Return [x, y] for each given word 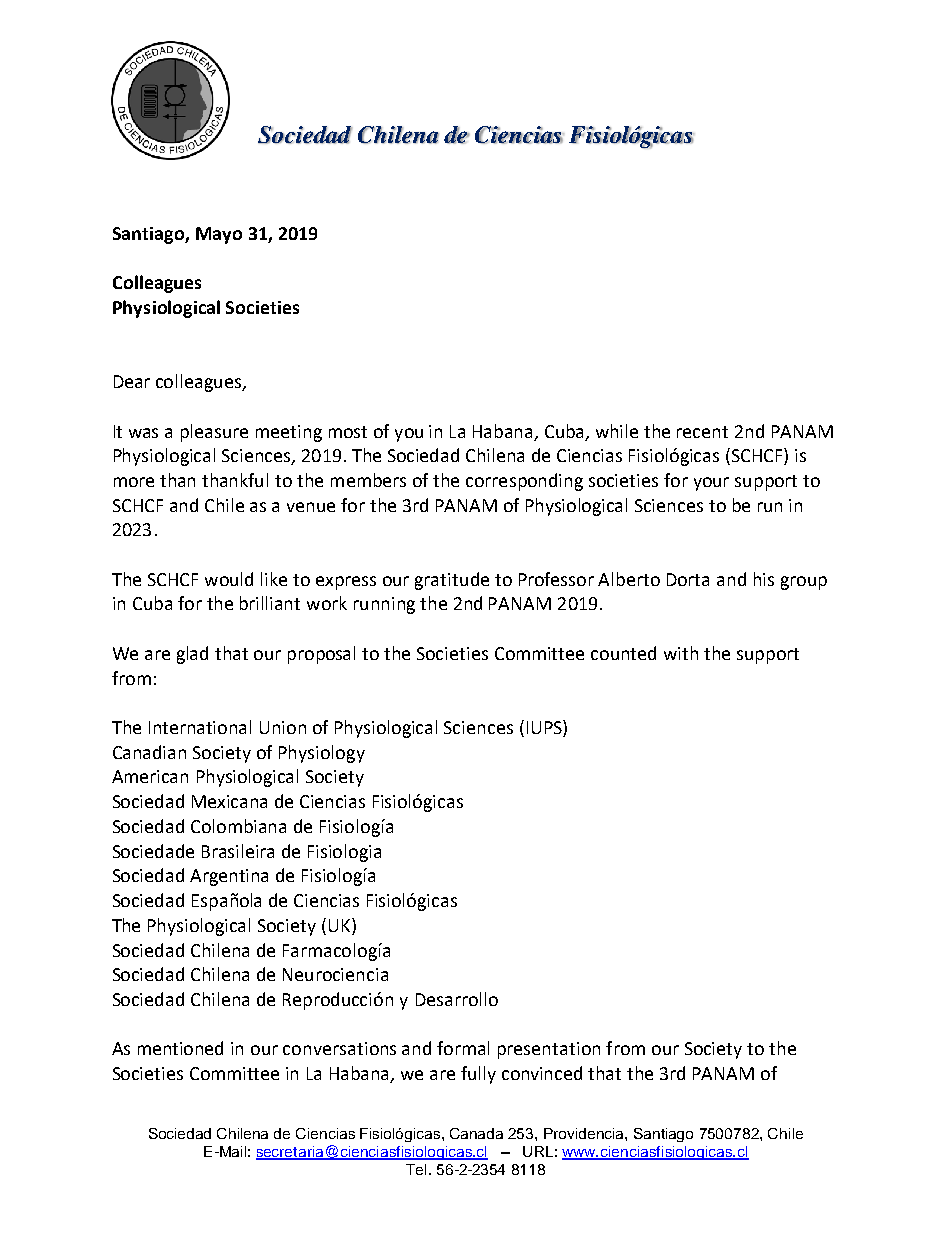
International [200, 727]
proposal [321, 655]
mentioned [180, 1048]
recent [702, 432]
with [681, 653]
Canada [476, 1133]
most [348, 432]
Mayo [219, 235]
